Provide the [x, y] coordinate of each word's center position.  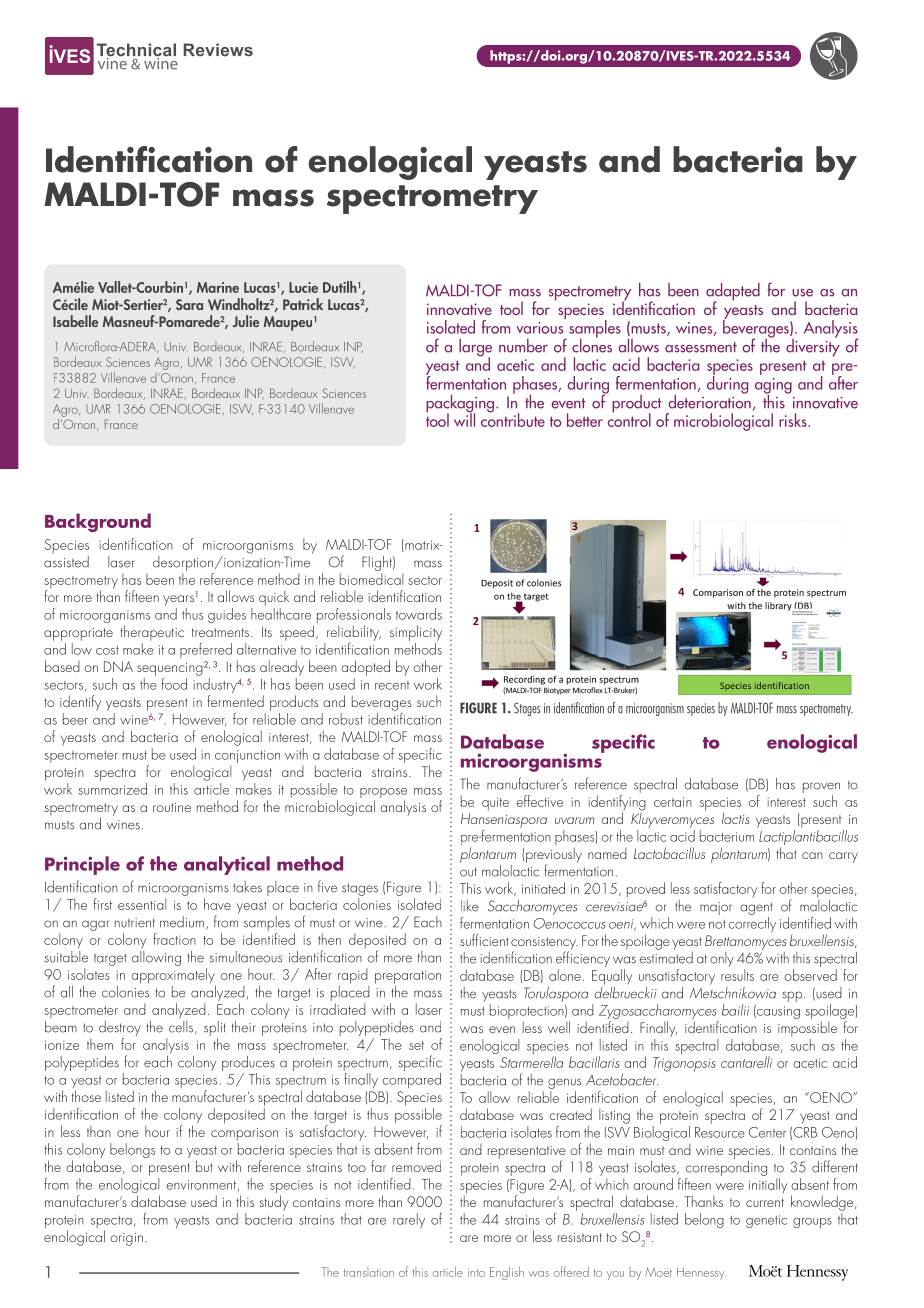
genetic [766, 1221]
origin [126, 1239]
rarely [409, 1220]
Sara [189, 304]
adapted [733, 293]
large [475, 349]
